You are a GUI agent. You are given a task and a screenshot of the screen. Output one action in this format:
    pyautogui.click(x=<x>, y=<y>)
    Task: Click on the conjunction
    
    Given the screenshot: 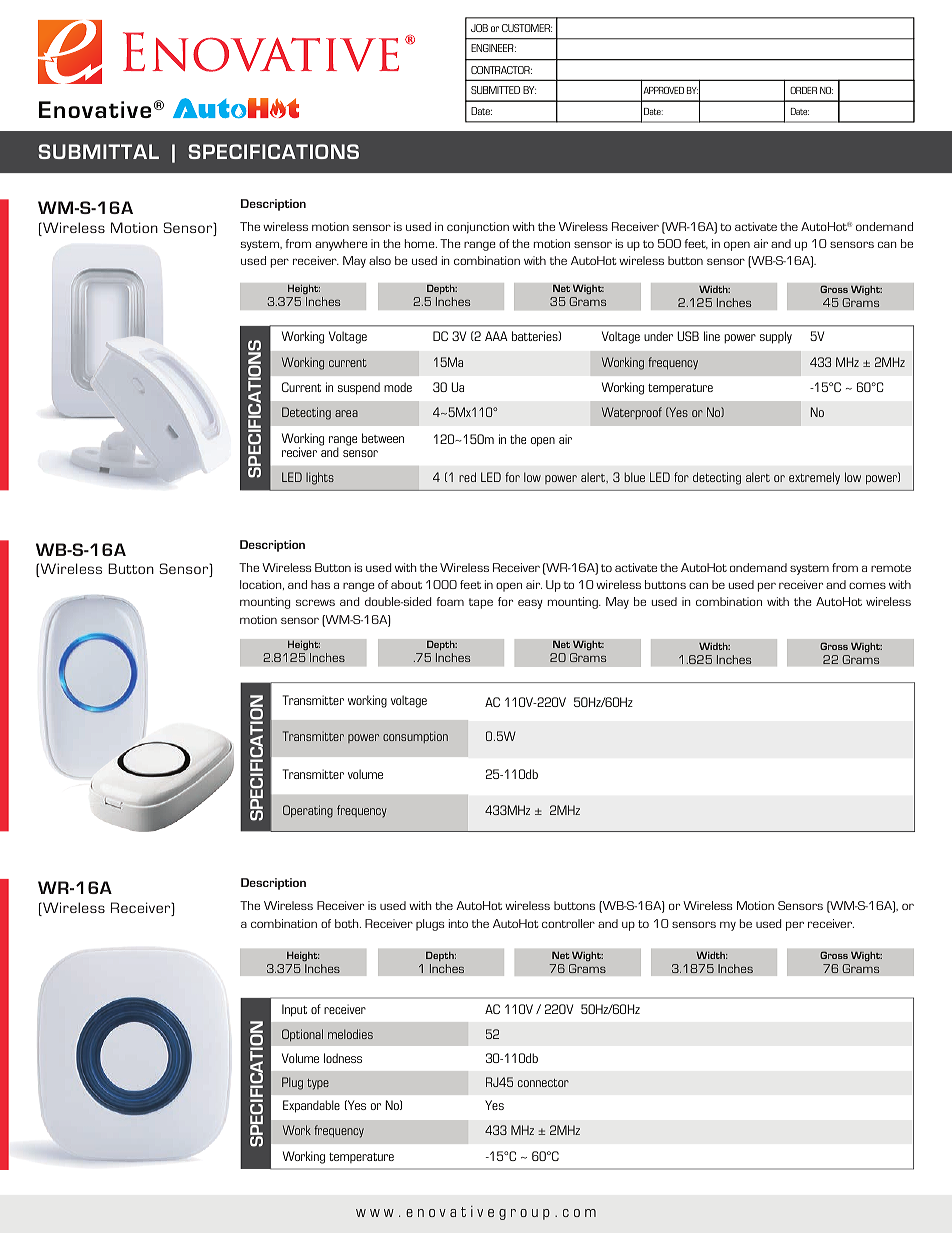 What is the action you would take?
    pyautogui.click(x=478, y=228)
